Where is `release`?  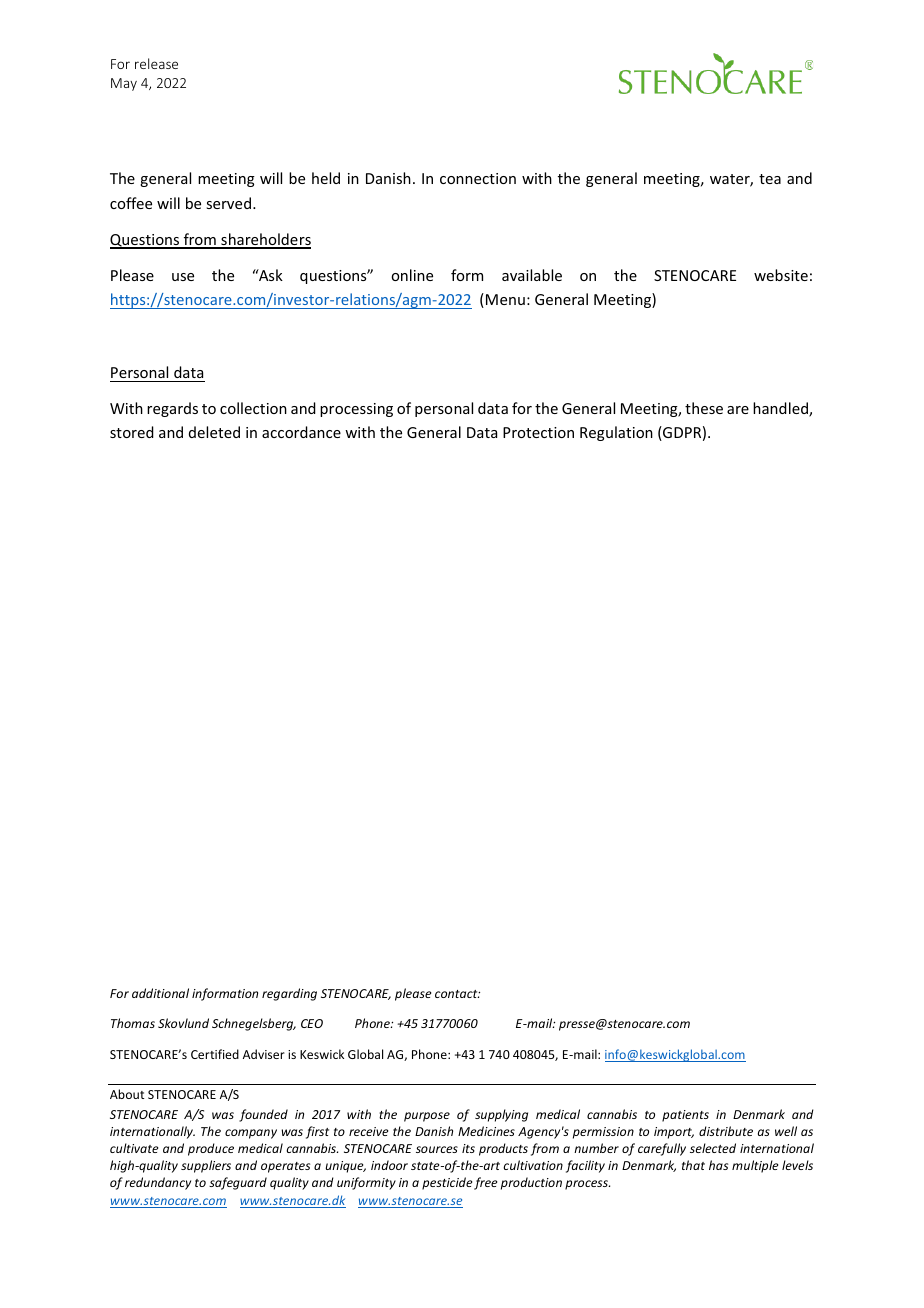
release is located at coordinates (156, 63).
